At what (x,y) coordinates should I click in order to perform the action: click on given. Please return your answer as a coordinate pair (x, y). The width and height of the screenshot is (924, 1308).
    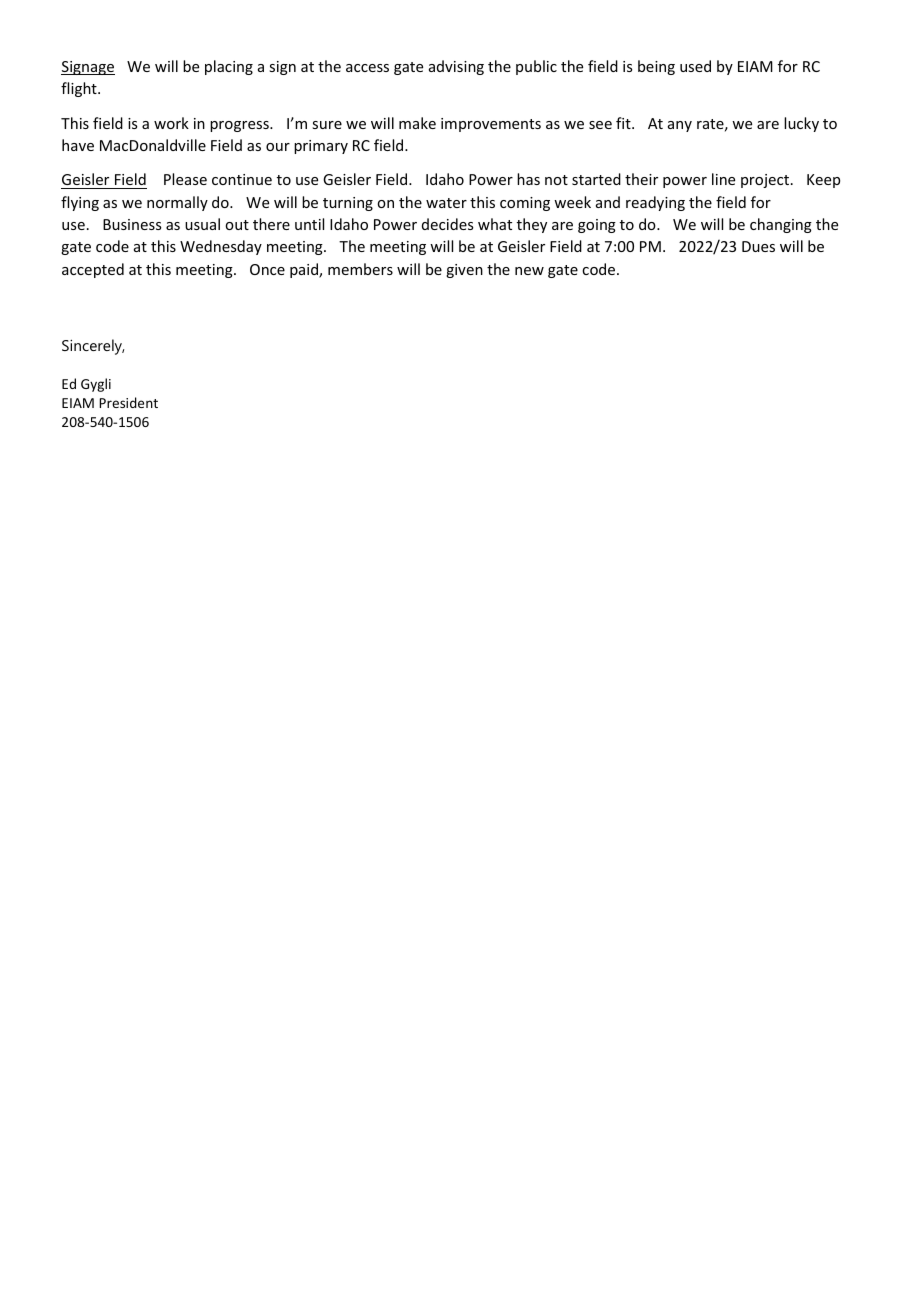
    Looking at the image, I should click on (464, 271).
